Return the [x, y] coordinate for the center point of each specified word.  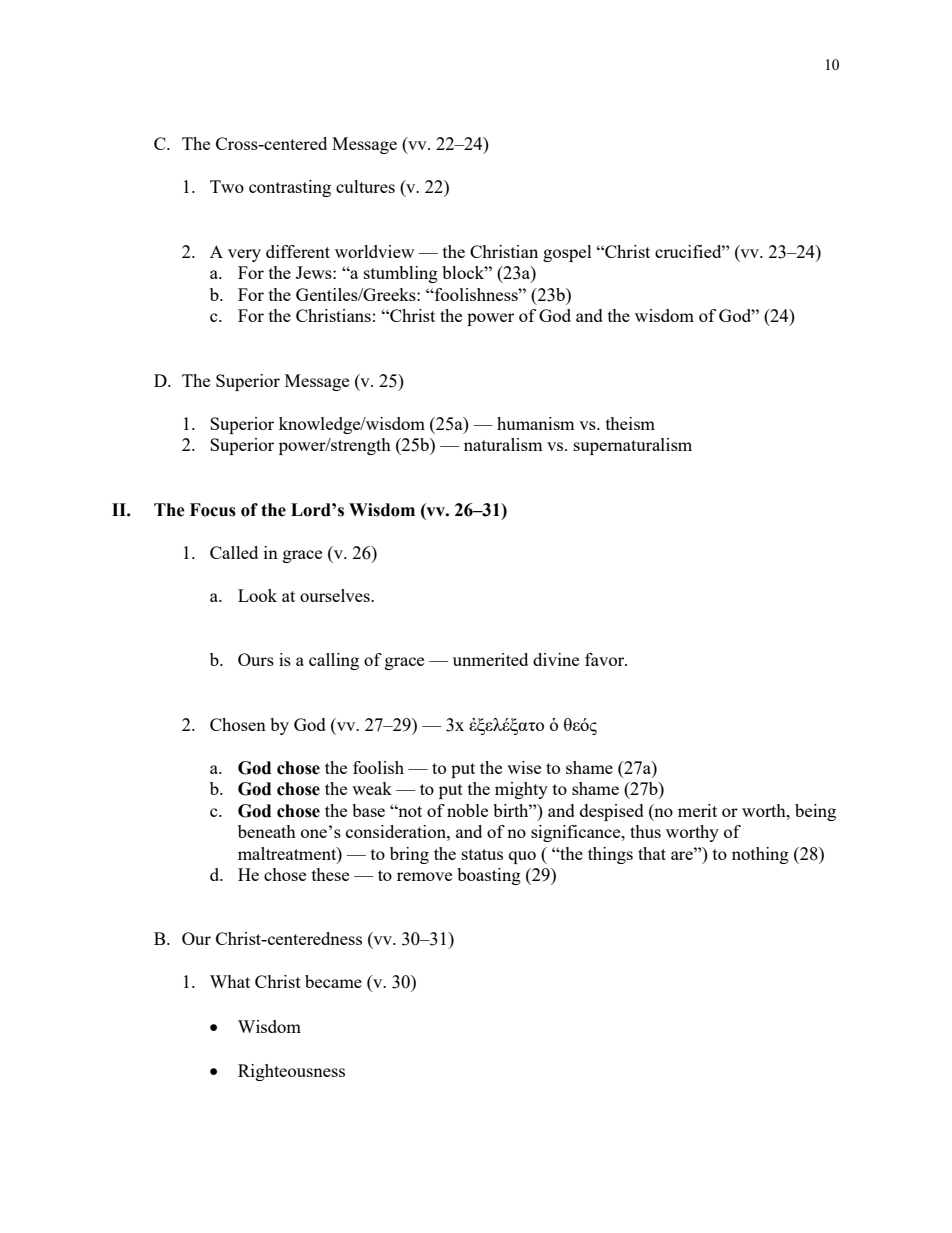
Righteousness [291, 1072]
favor [606, 659]
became [333, 981]
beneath [267, 831]
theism [630, 423]
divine [556, 659]
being [815, 812]
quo [522, 857]
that [652, 853]
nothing [760, 855]
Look [257, 595]
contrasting [290, 188]
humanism [536, 423]
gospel [567, 253]
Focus [213, 510]
